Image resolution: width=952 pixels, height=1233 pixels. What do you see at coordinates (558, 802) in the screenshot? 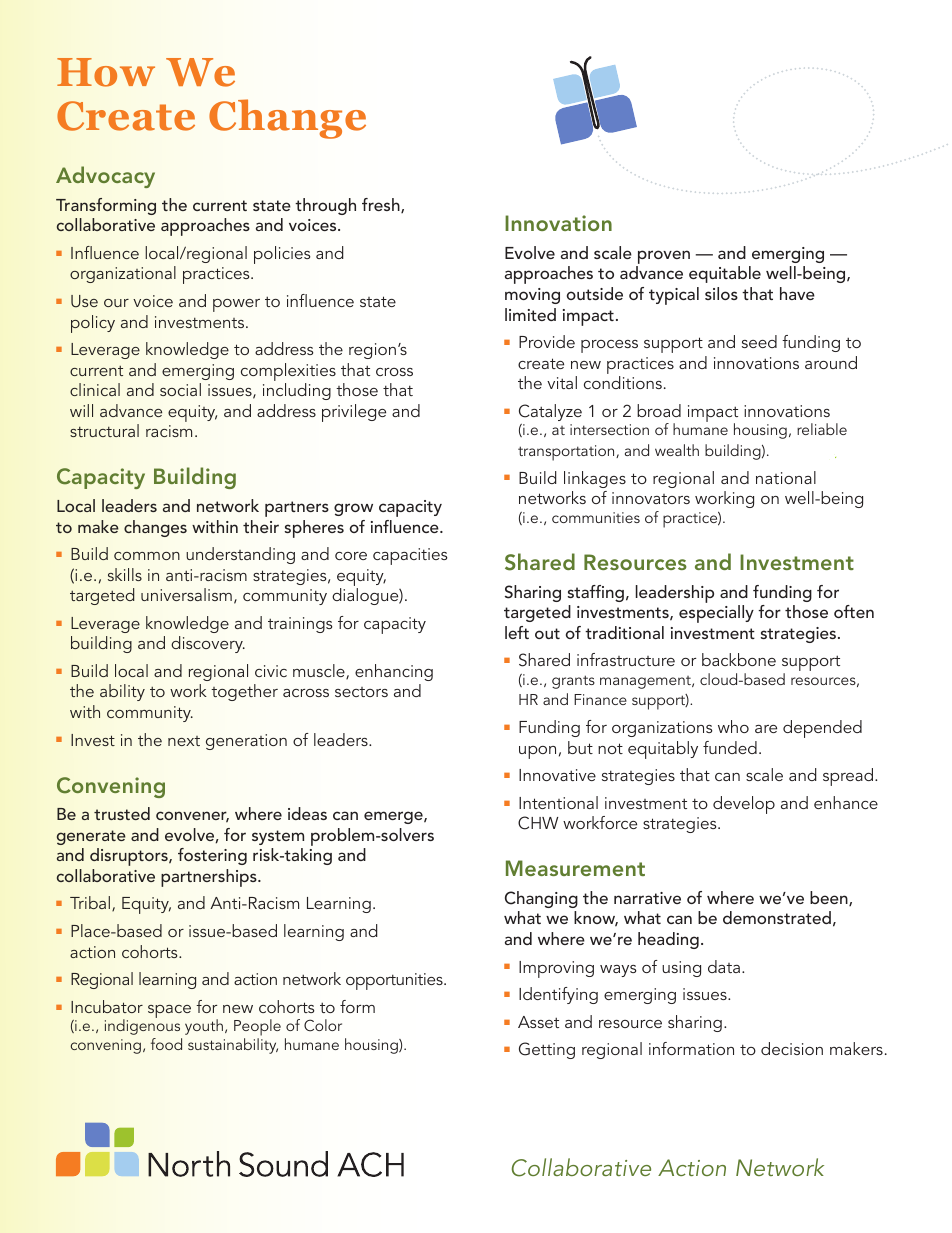
I see `Intentional` at bounding box center [558, 802].
